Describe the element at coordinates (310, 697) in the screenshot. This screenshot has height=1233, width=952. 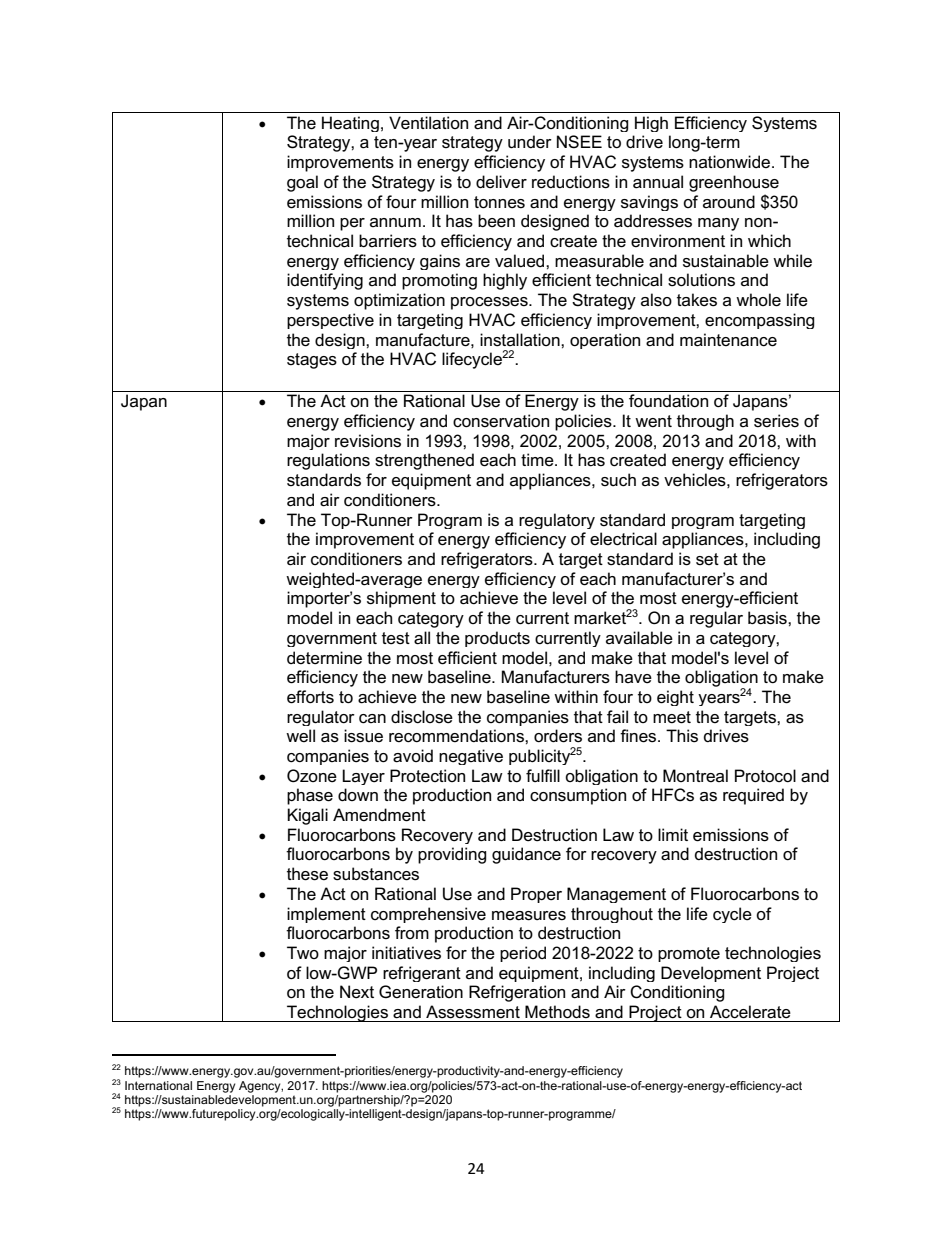
I see `efforts` at that location.
